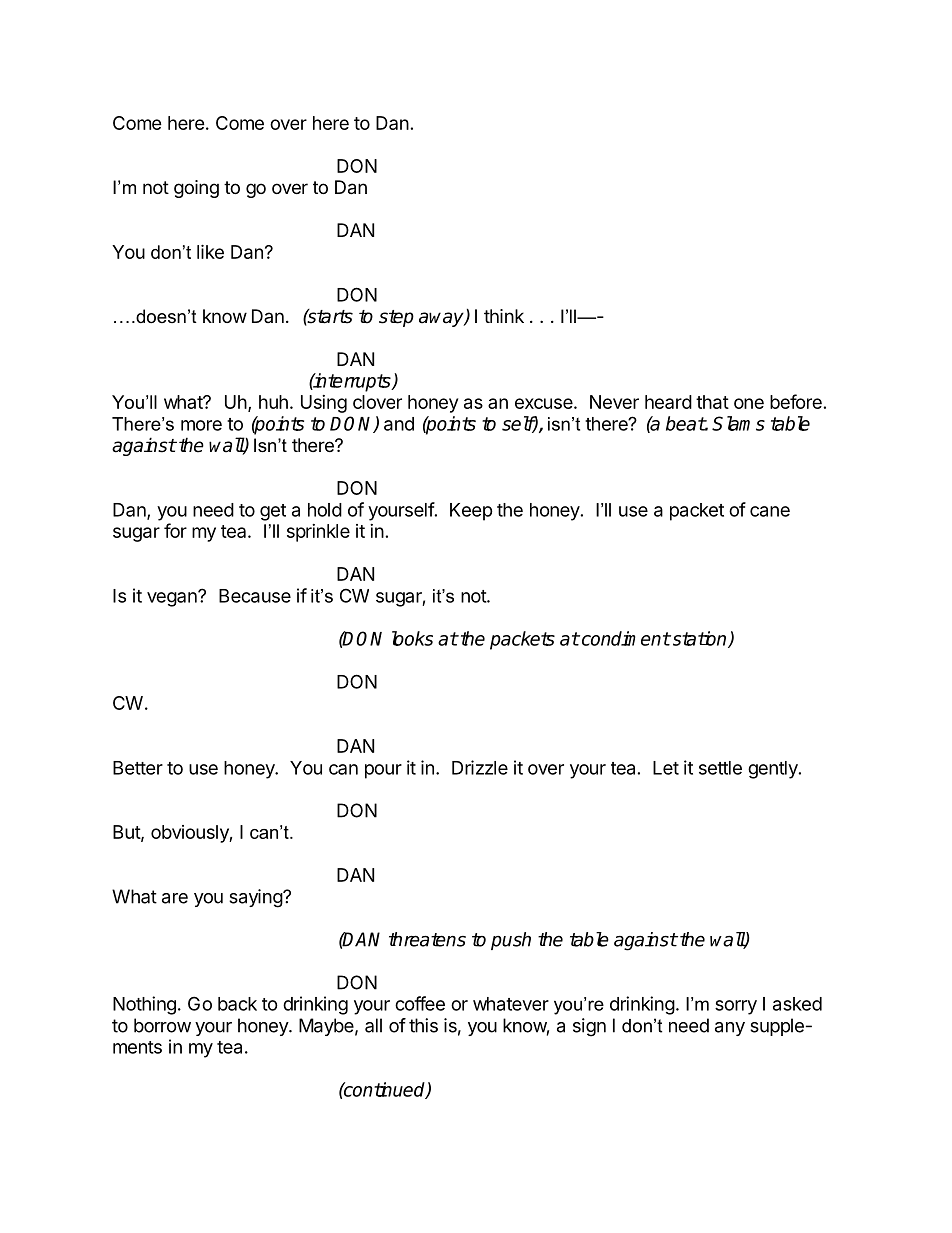  I want to click on that, so click(712, 402).
